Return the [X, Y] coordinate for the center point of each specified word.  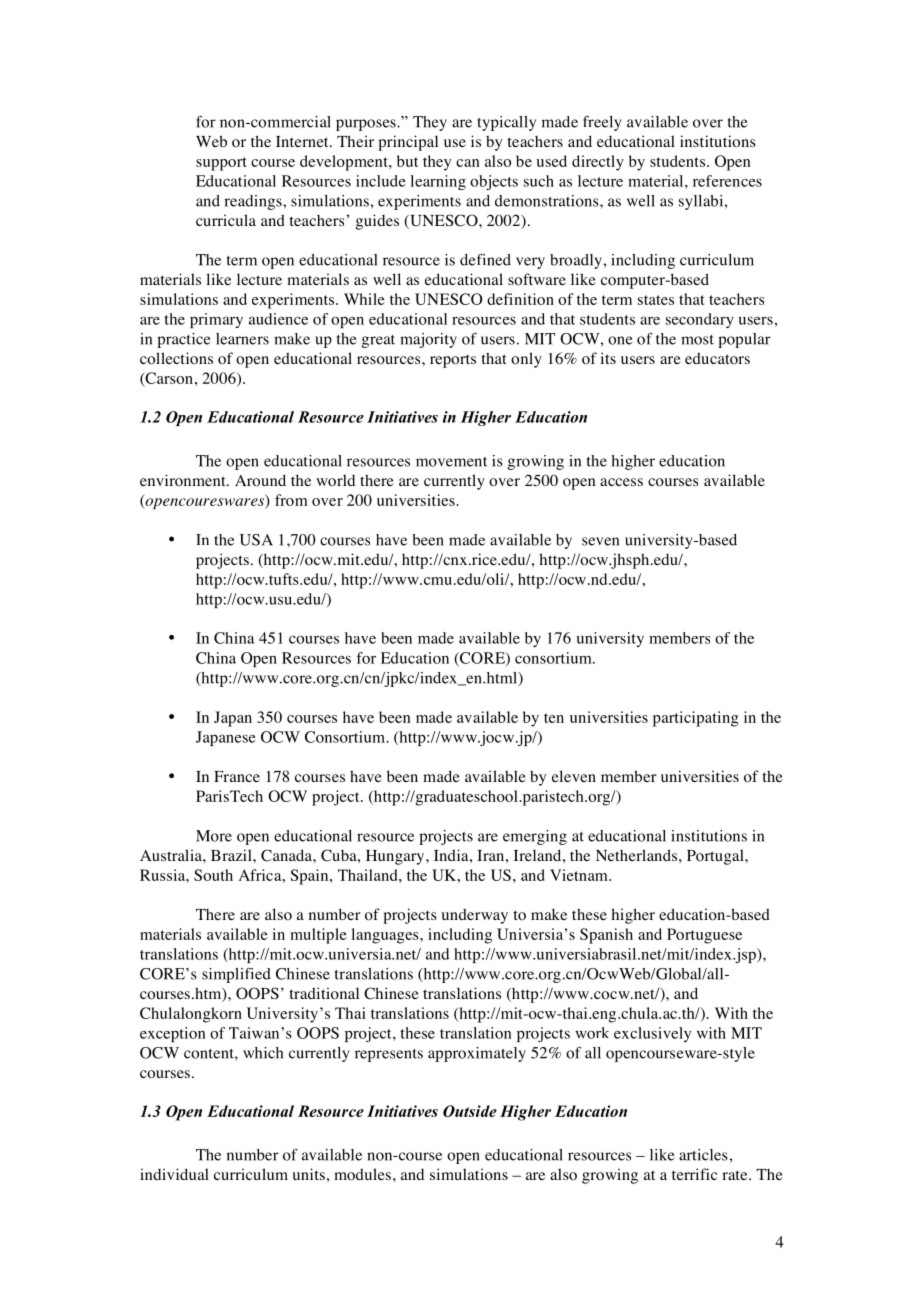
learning [438, 182]
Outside [470, 1111]
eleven [574, 776]
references [727, 181]
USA [256, 540]
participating [695, 719]
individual [174, 1174]
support [221, 164]
